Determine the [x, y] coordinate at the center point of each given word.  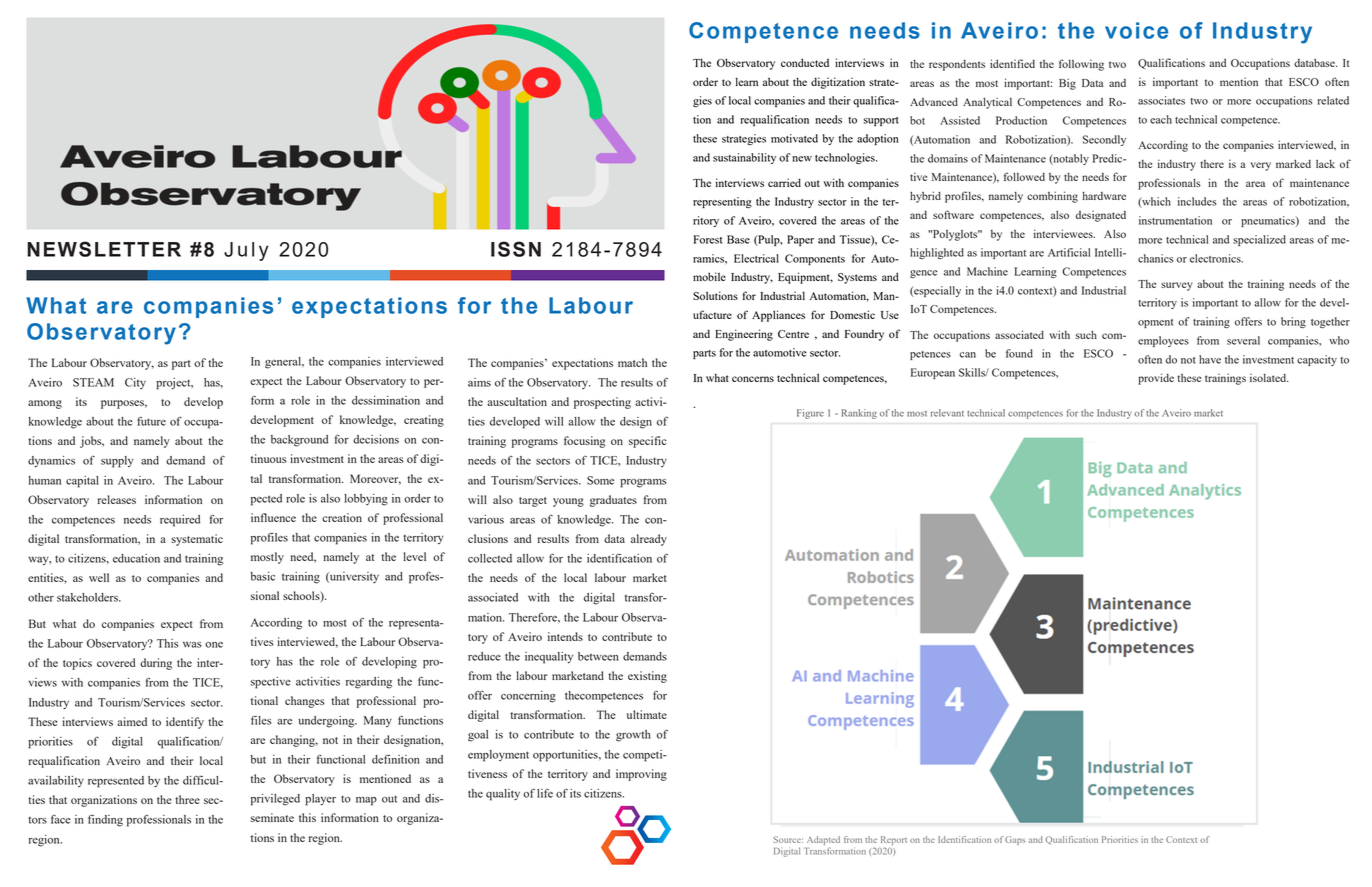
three [187, 799]
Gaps [1015, 840]
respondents [957, 65]
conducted [805, 62]
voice [1136, 30]
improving [641, 775]
